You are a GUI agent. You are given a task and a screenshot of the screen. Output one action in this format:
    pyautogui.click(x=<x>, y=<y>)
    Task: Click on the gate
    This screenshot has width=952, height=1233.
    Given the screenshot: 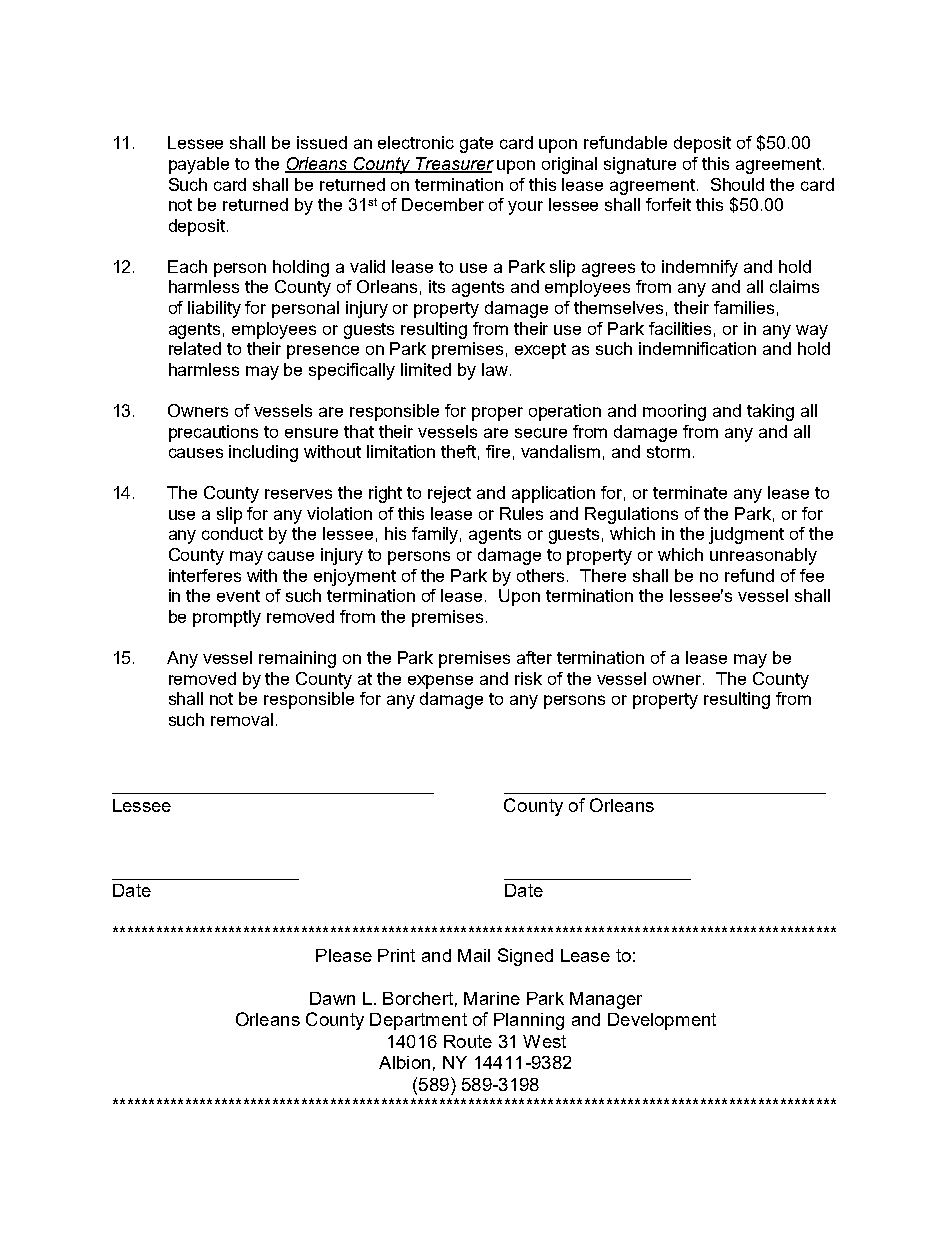 What is the action you would take?
    pyautogui.click(x=476, y=145)
